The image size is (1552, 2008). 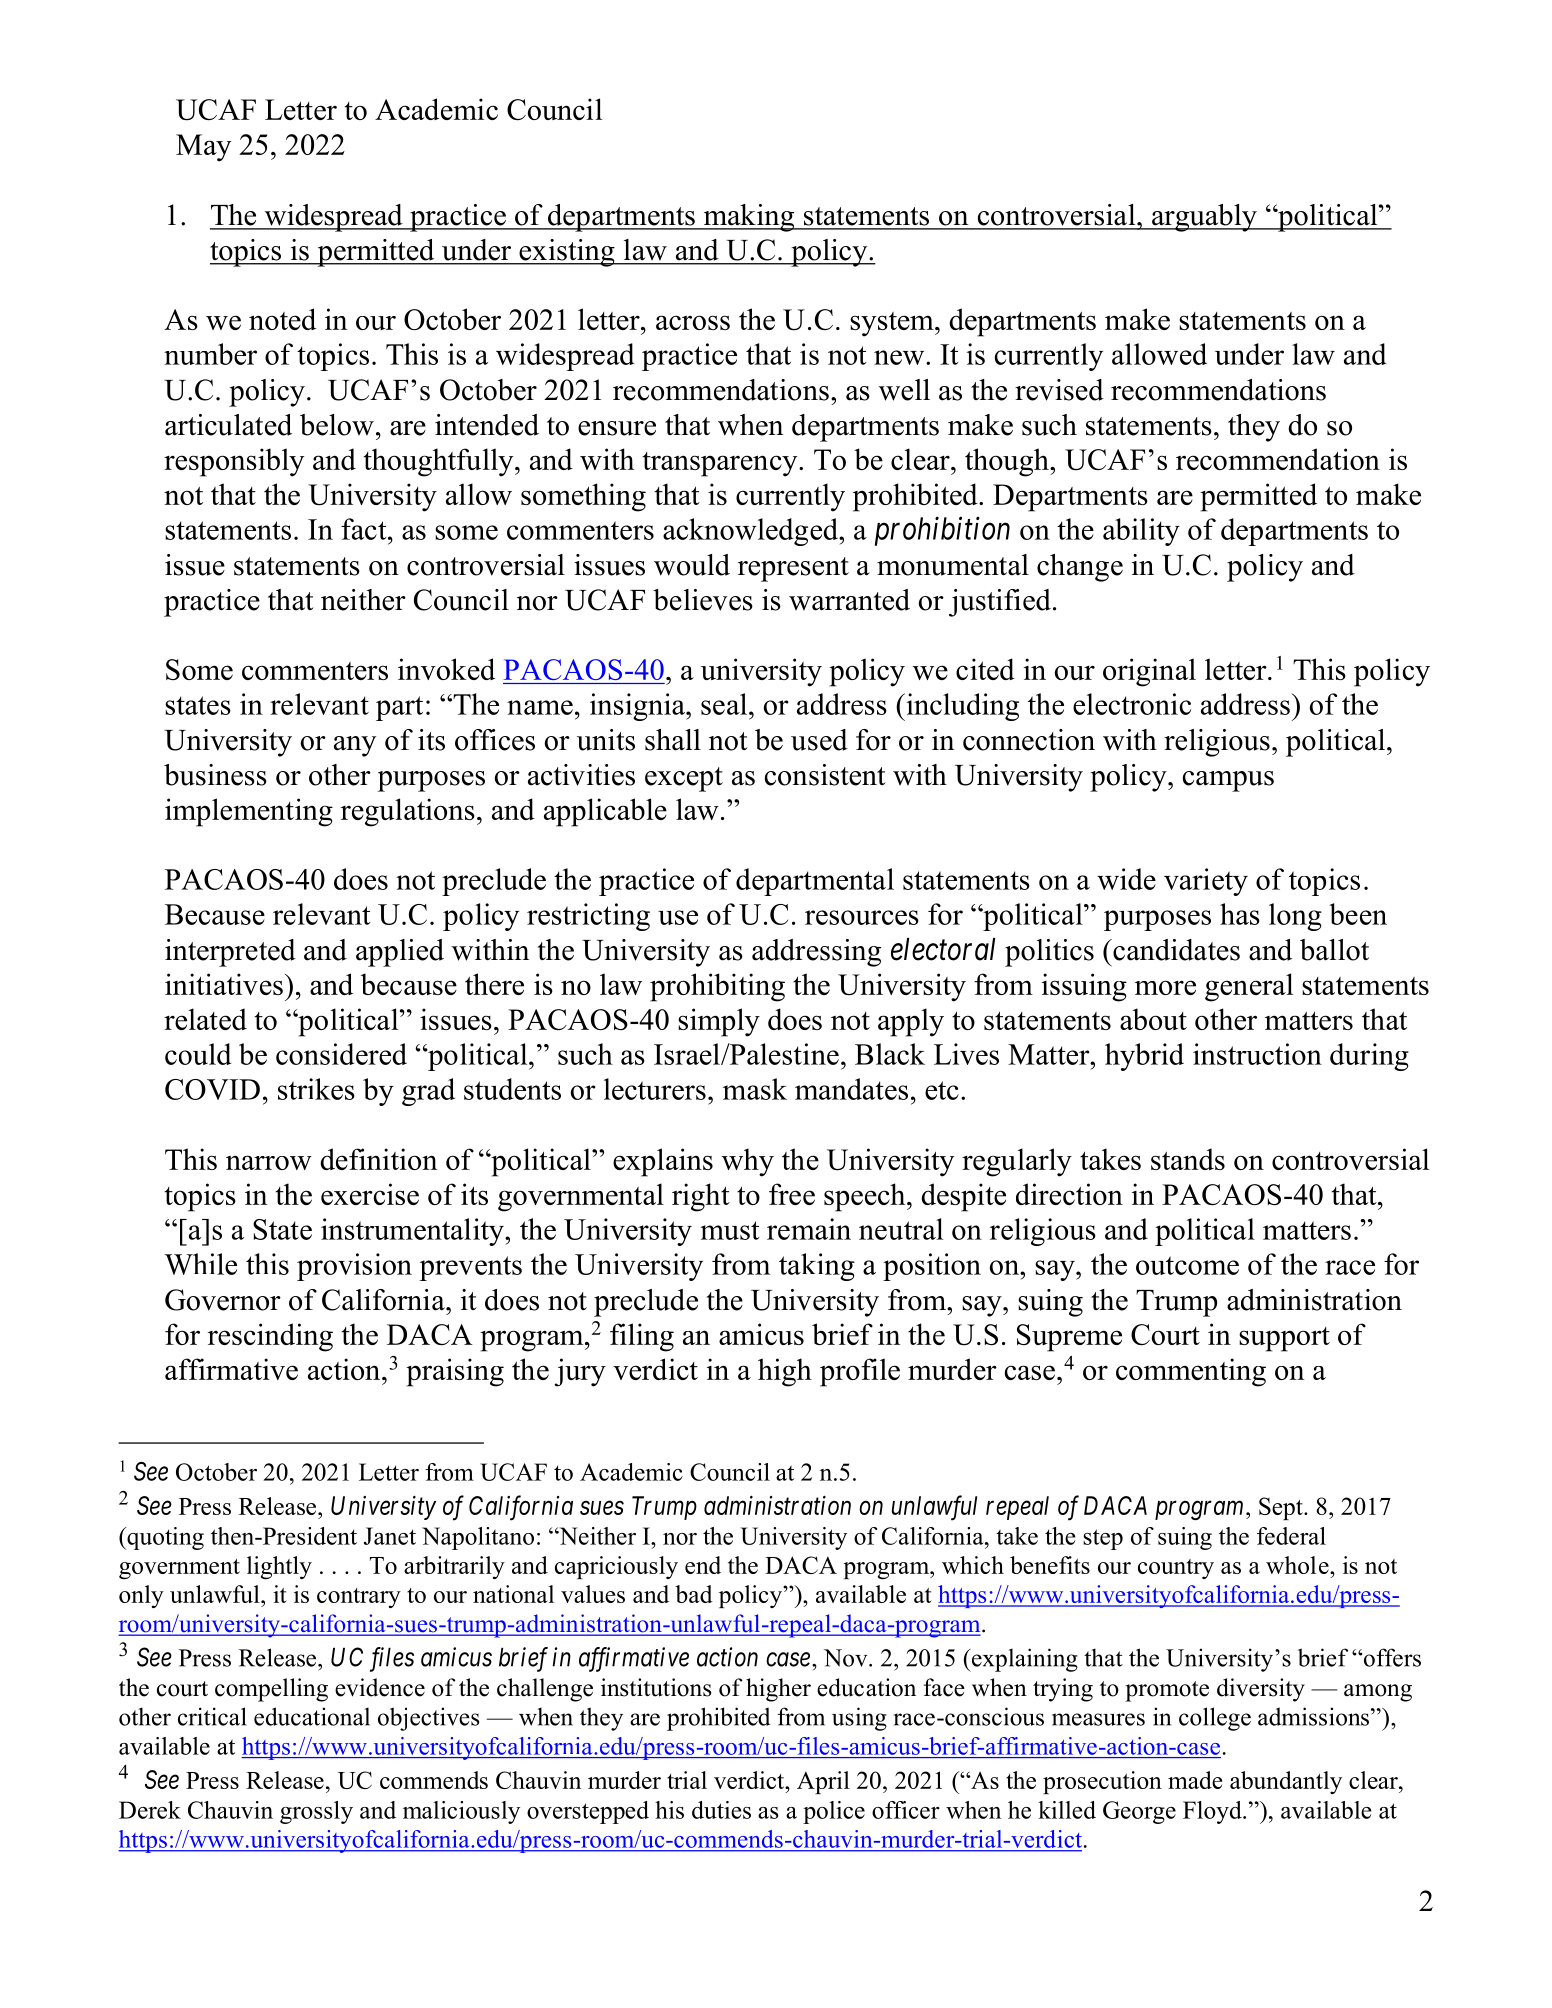 I want to click on making, so click(x=749, y=218).
